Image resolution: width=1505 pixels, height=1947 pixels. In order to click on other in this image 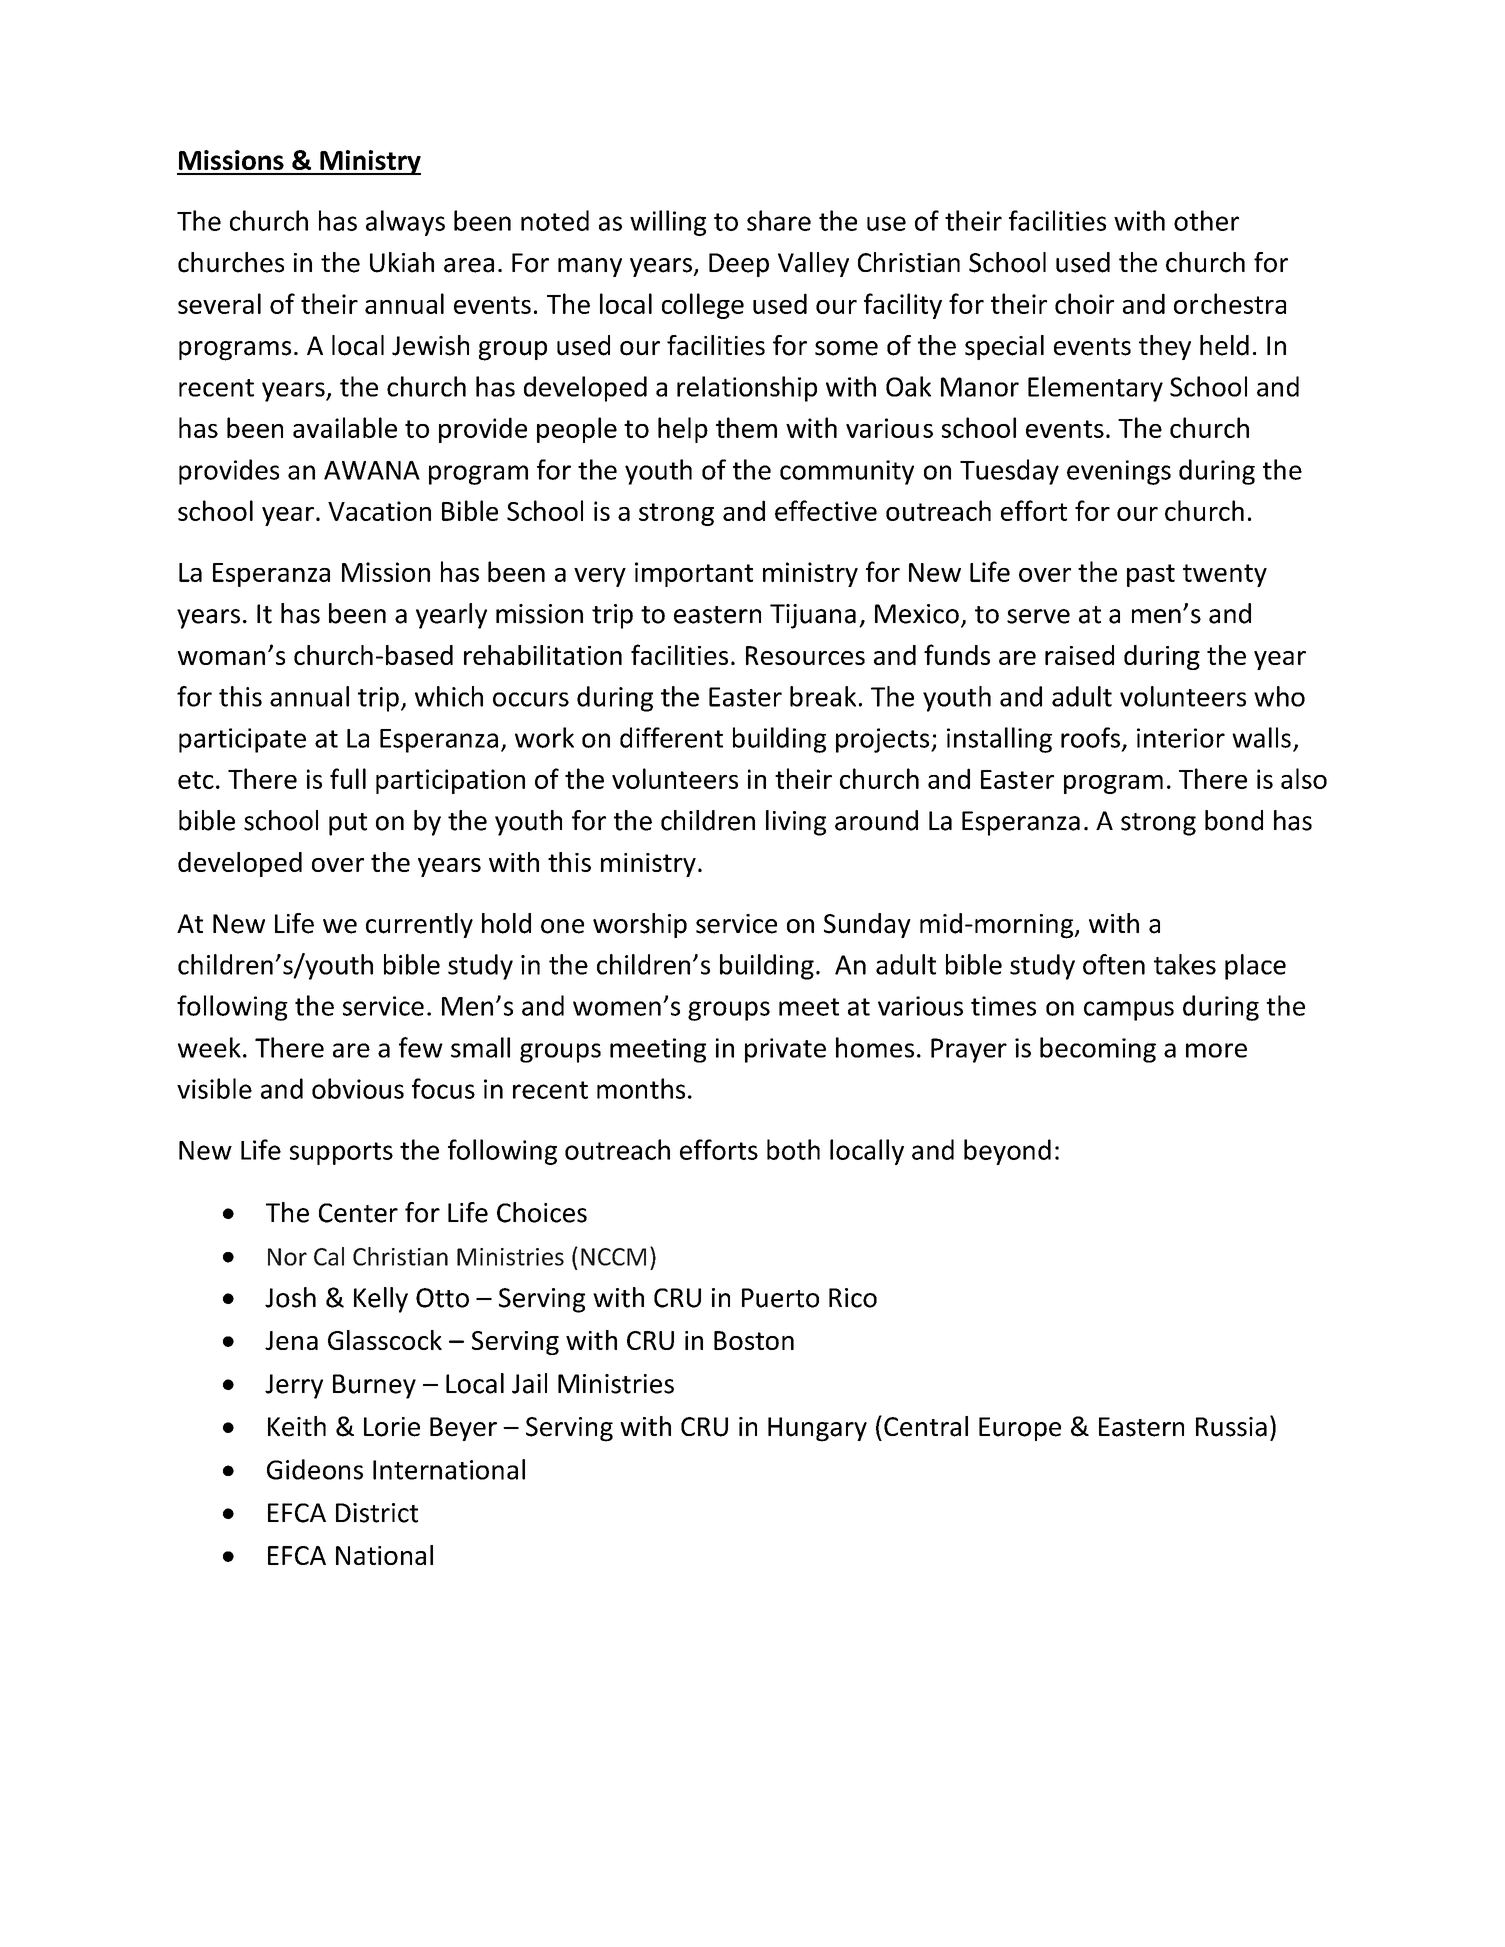, I will do `click(1206, 220)`.
